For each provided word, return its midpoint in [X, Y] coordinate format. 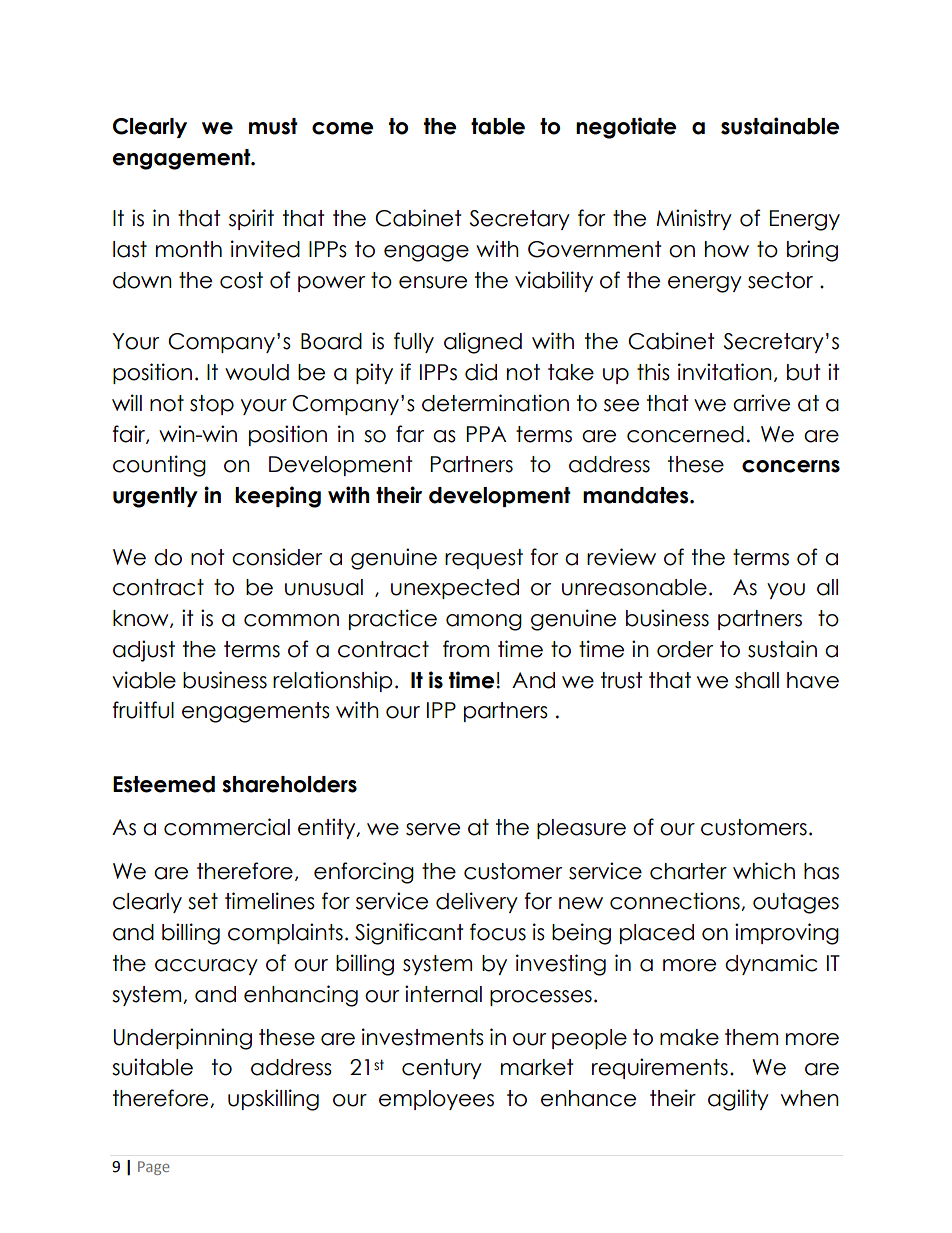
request [484, 559]
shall [757, 680]
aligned [483, 343]
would [257, 372]
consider [277, 557]
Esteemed [164, 784]
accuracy [206, 967]
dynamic [771, 964]
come [343, 128]
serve [433, 829]
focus [498, 932]
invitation [725, 372]
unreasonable [634, 587]
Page [154, 1168]
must [273, 126]
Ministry [694, 219]
